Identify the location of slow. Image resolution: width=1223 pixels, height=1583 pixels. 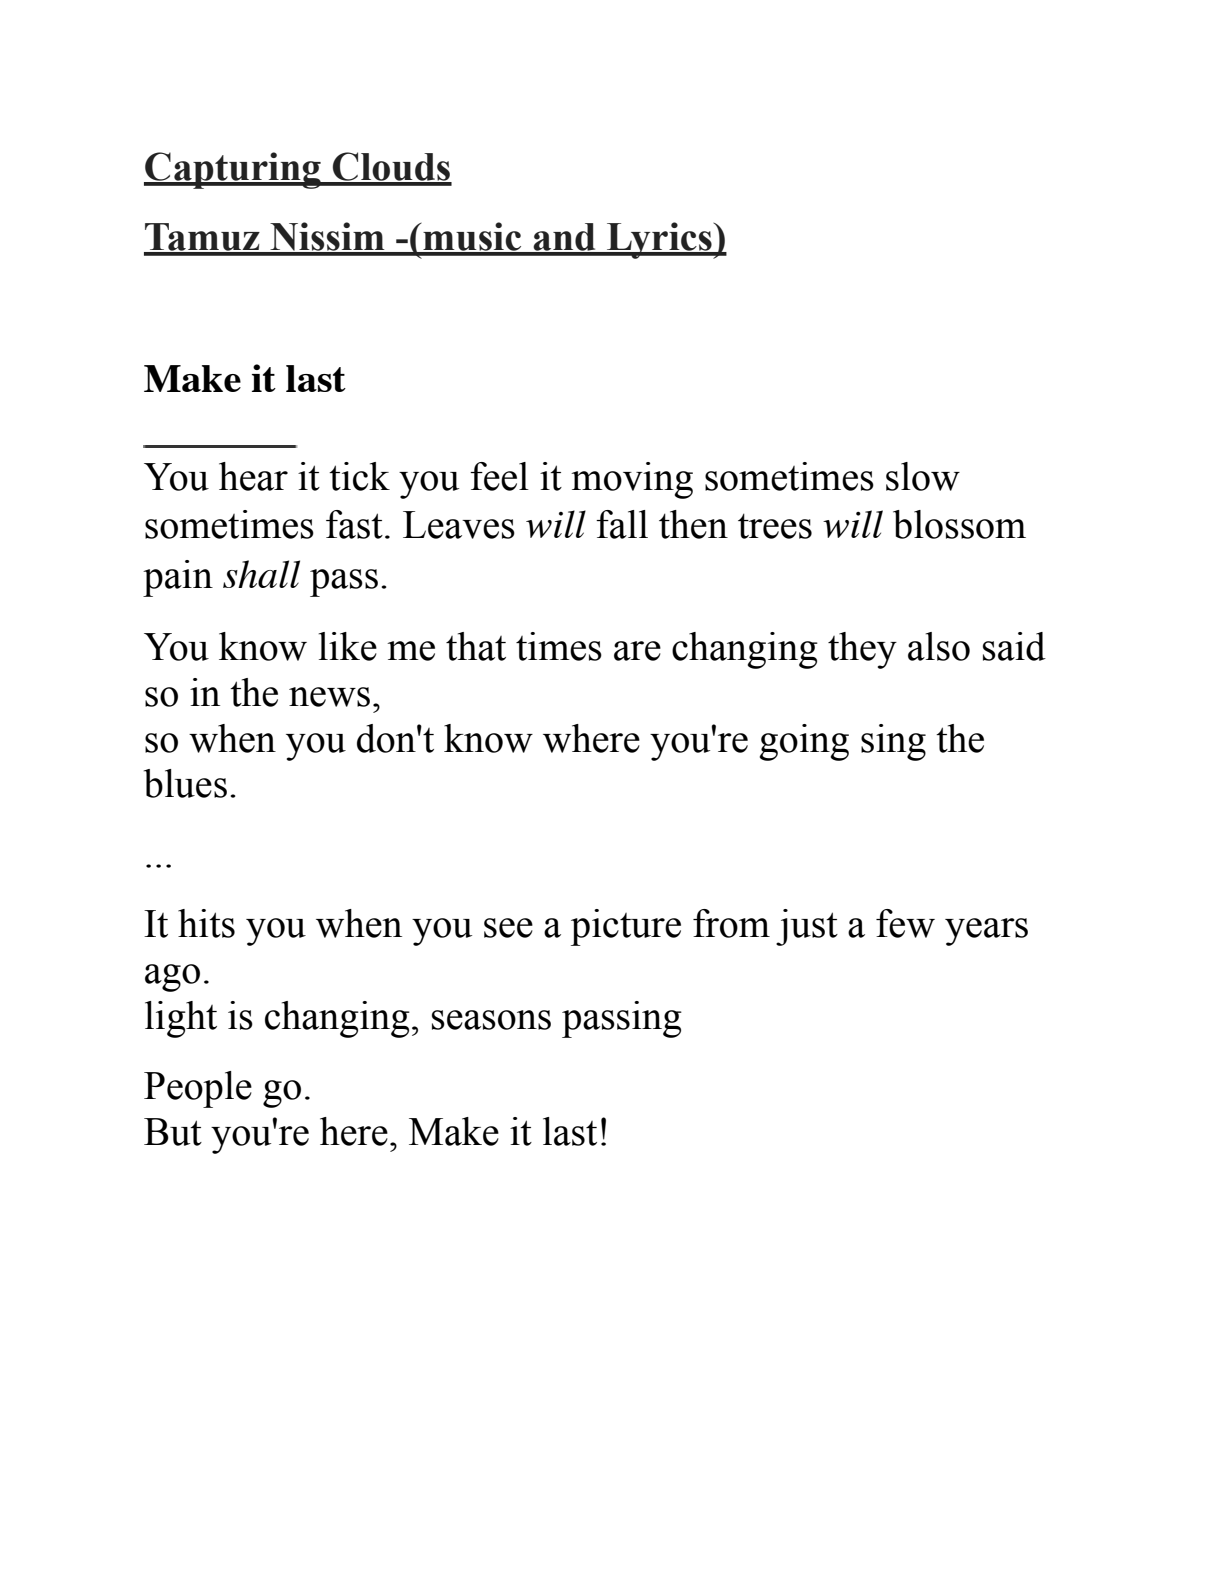
(923, 476).
